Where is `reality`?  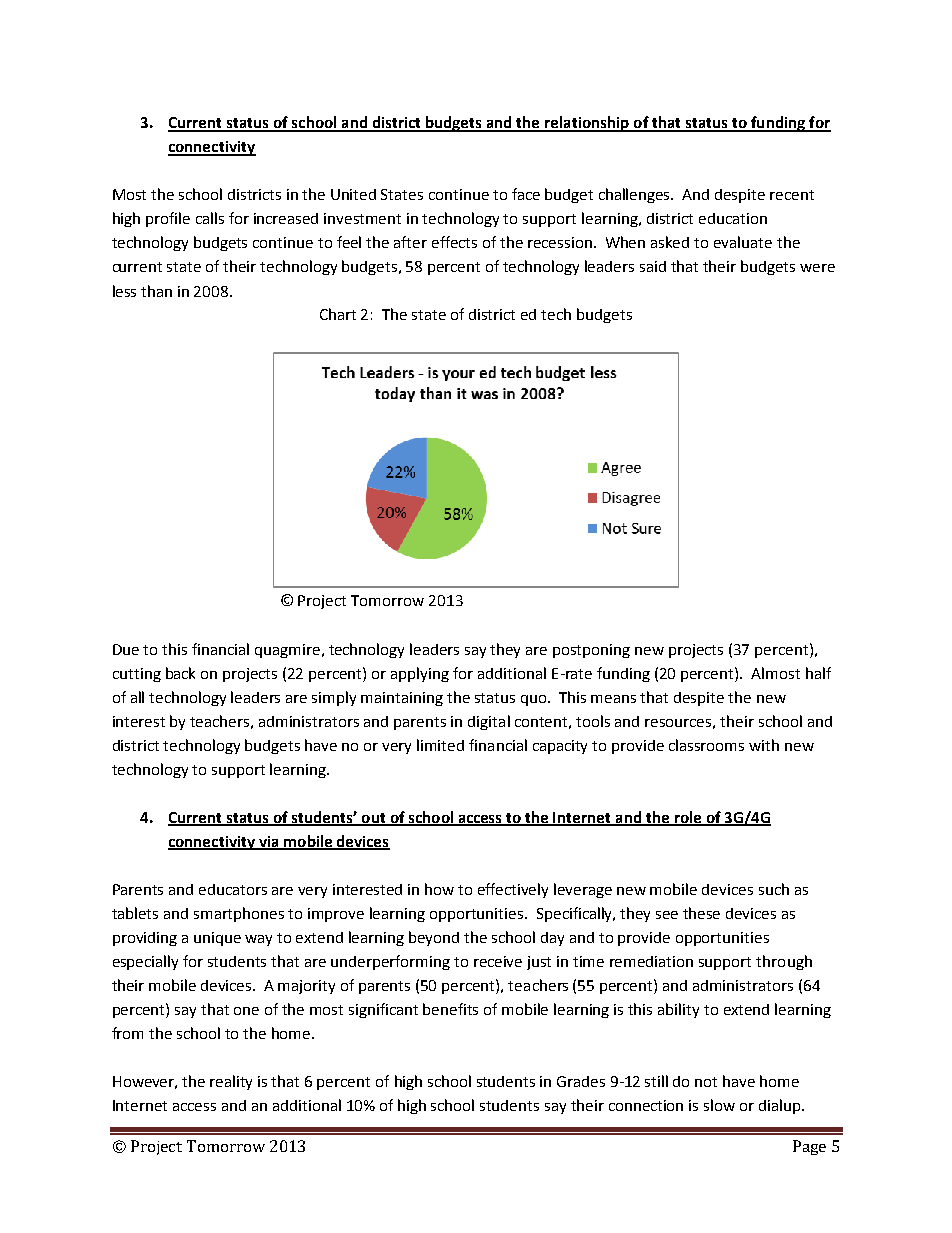 reality is located at coordinates (231, 1082).
